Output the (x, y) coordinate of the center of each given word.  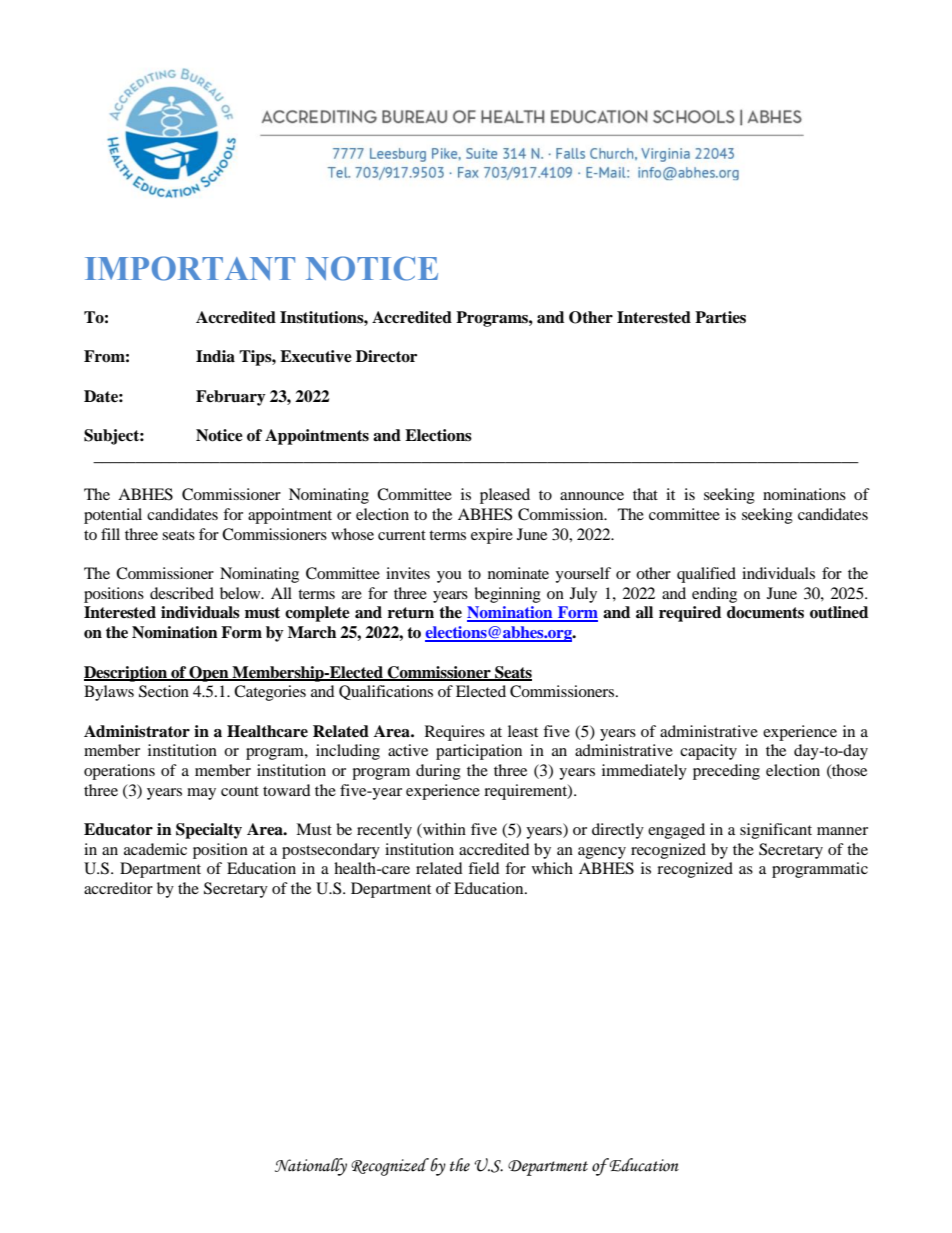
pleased (505, 496)
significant (776, 831)
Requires (455, 733)
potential (113, 516)
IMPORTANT (190, 268)
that (645, 494)
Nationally (311, 1167)
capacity (708, 752)
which (552, 868)
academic (155, 849)
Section (164, 691)
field (484, 868)
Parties (720, 317)
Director (386, 356)
